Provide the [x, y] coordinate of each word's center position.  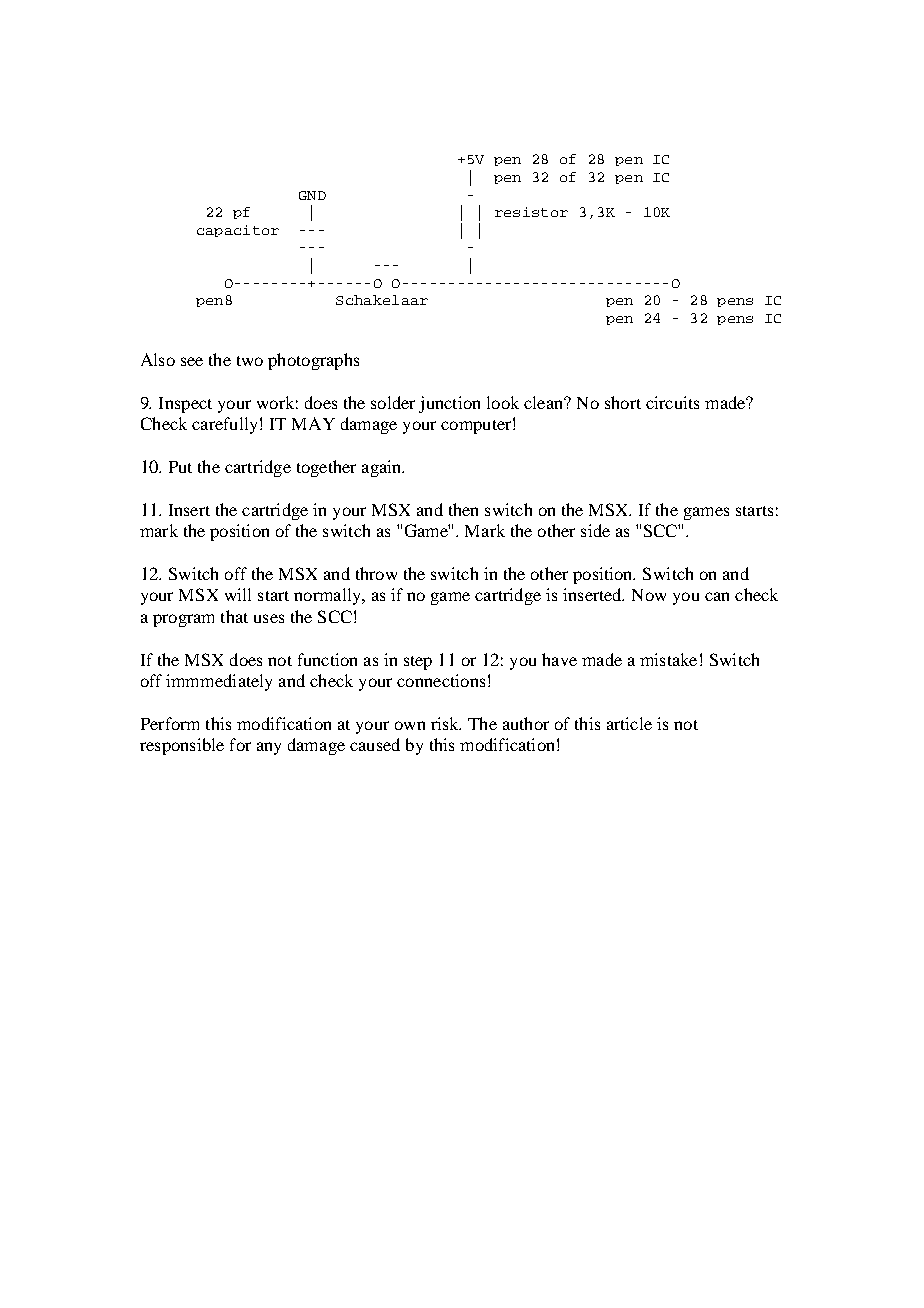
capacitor [238, 231]
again [383, 468]
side [595, 530]
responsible [182, 746]
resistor [531, 212]
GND [312, 195]
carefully [224, 425]
